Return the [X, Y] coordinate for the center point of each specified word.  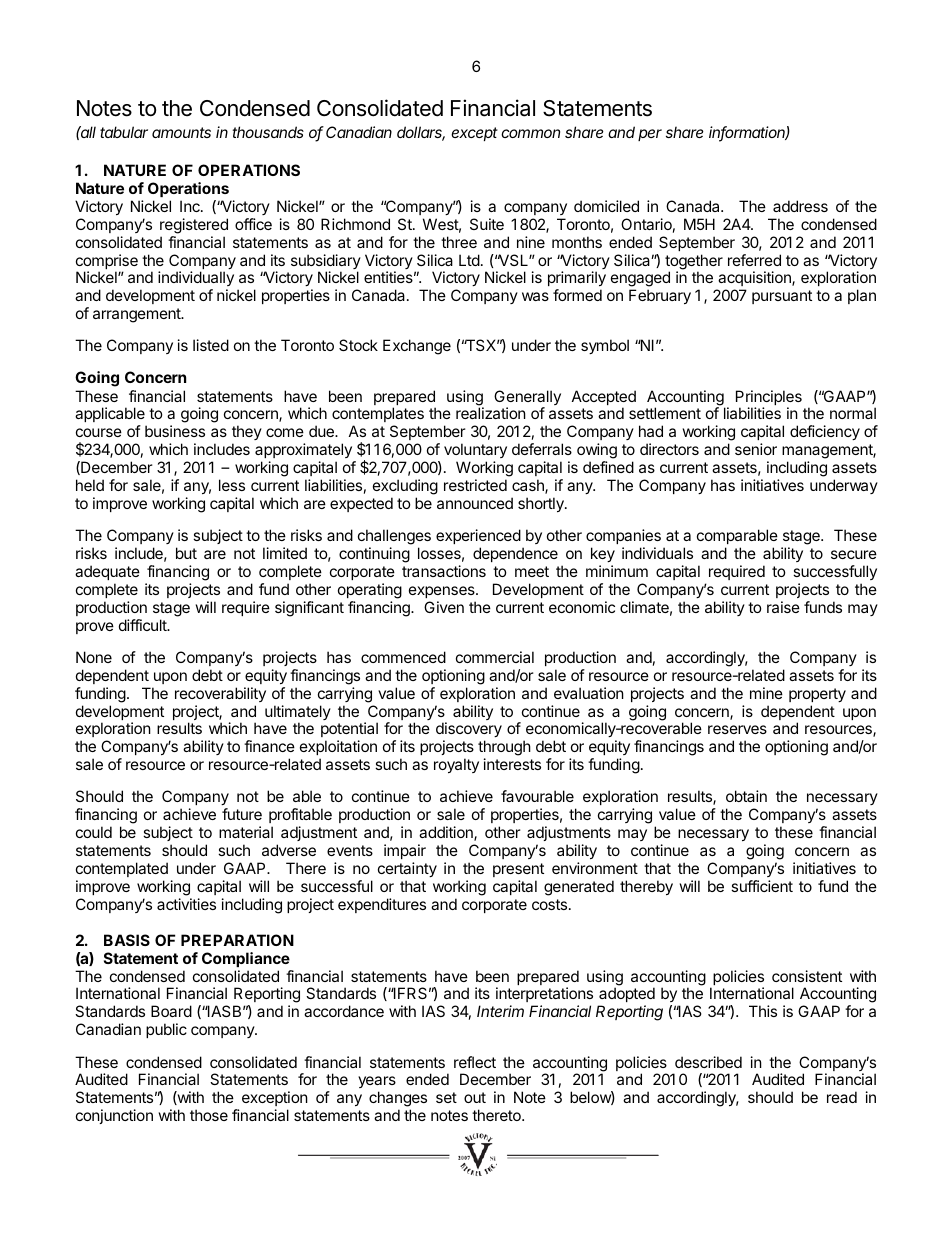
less [232, 485]
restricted [475, 485]
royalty [456, 765]
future [242, 814]
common [530, 133]
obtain [746, 796]
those [209, 1115]
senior [756, 449]
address [800, 206]
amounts [181, 132]
